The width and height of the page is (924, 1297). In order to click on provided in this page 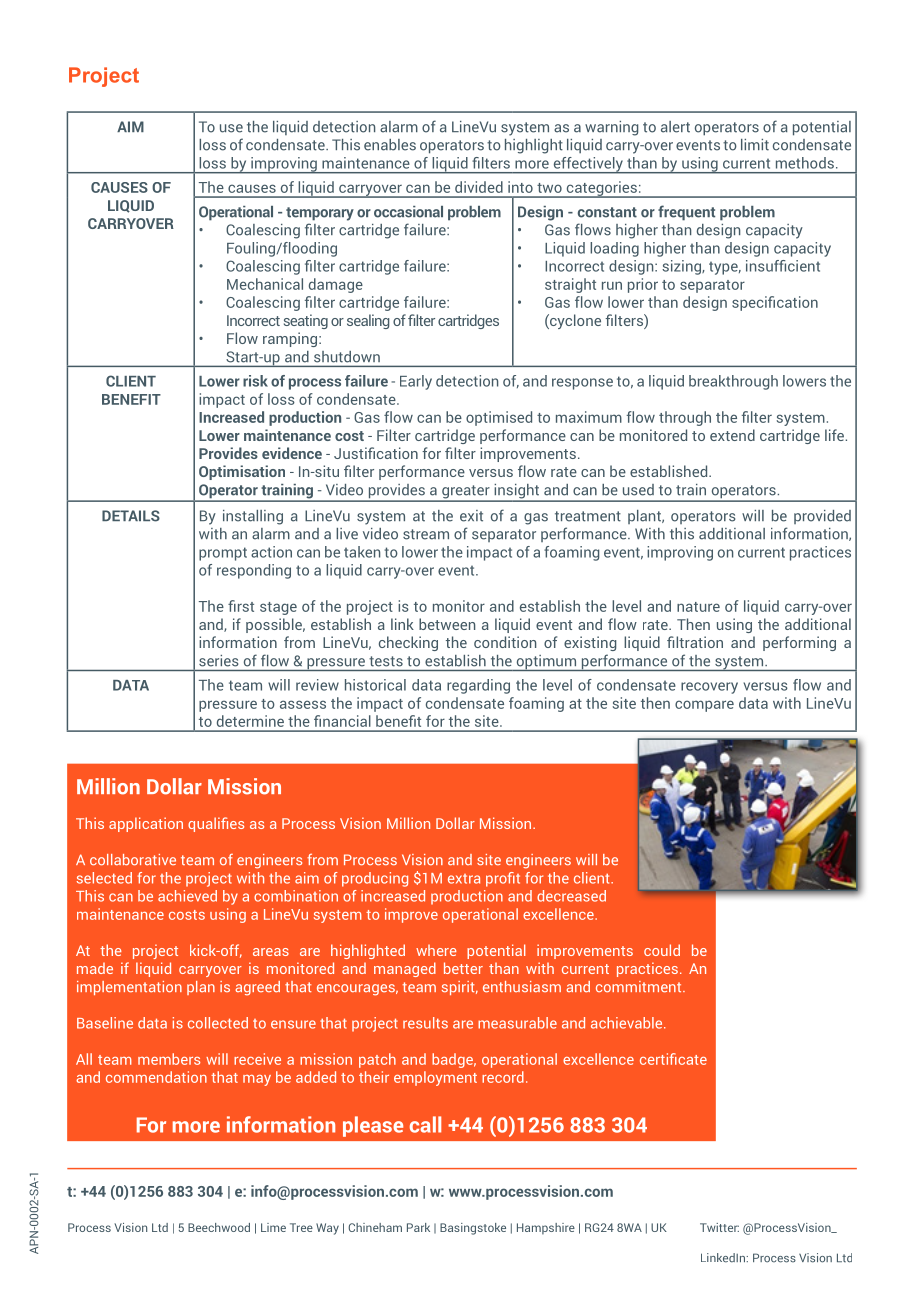, I will do `click(822, 517)`.
